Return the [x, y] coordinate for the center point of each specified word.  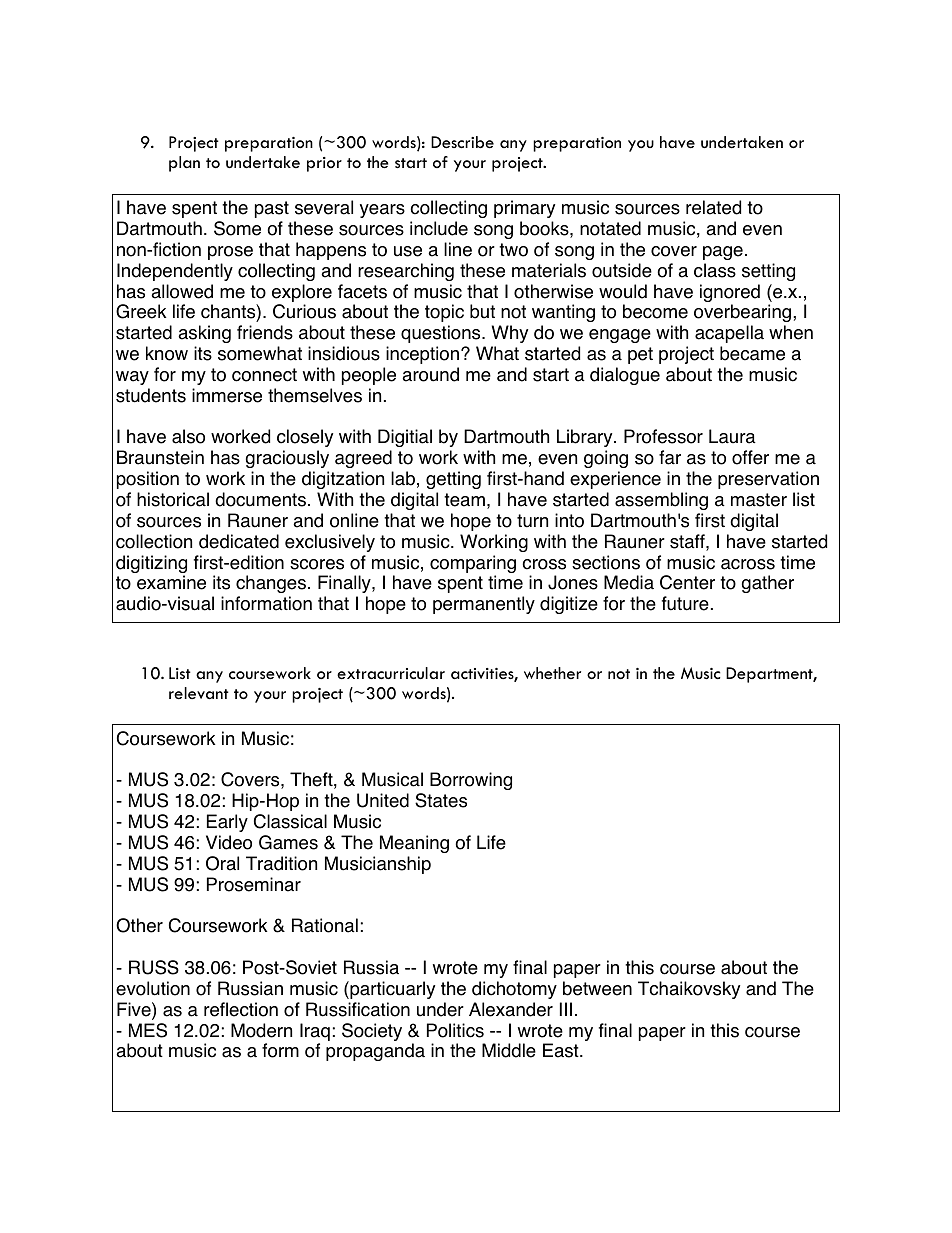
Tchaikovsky [689, 990]
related [713, 207]
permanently [484, 605]
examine [171, 582]
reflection [241, 1009]
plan [184, 164]
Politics [455, 1030]
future [685, 603]
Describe [462, 142]
